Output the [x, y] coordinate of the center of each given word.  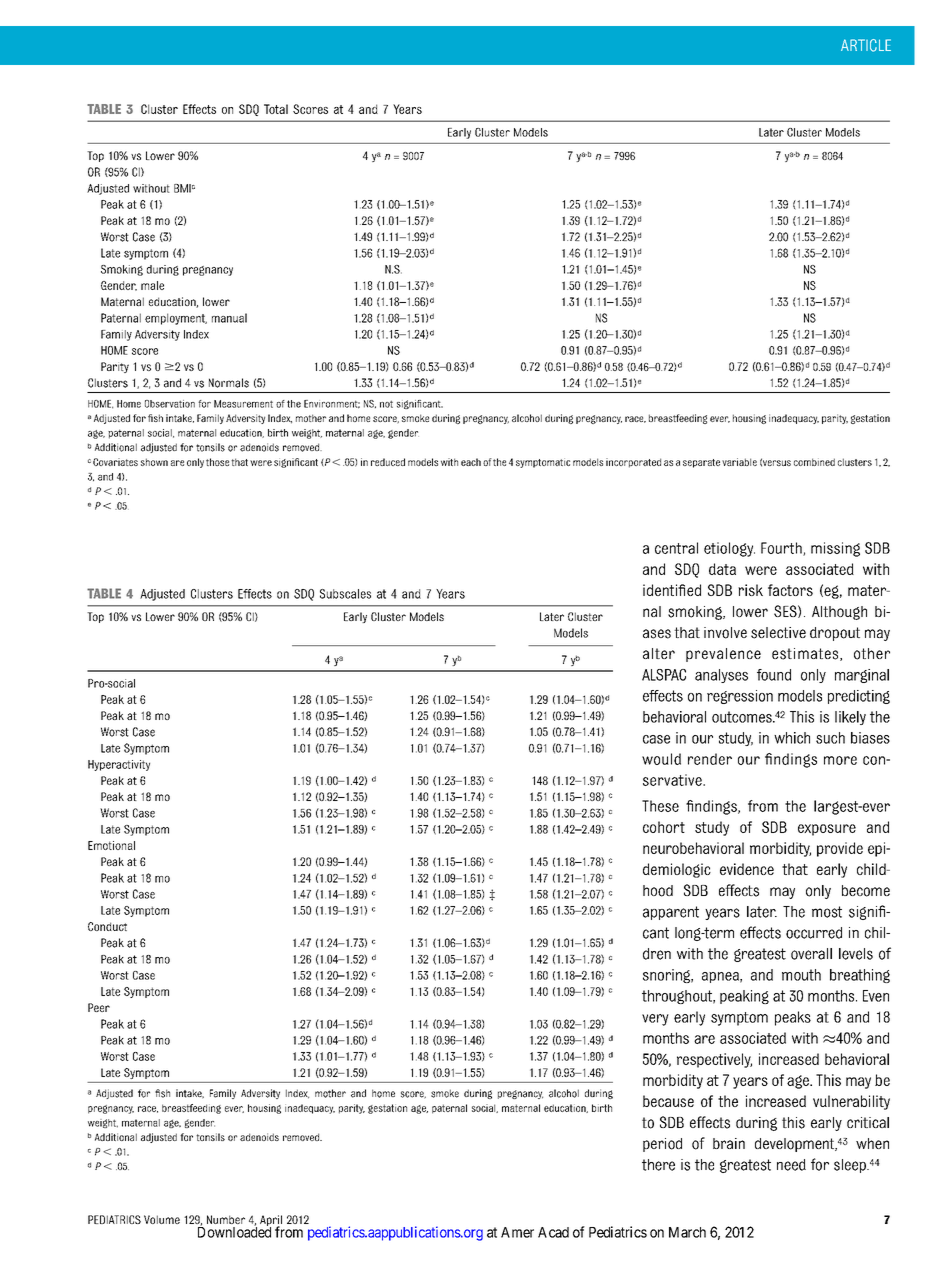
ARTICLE [866, 45]
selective [778, 633]
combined [814, 462]
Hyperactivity [119, 765]
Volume [162, 1219]
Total [276, 109]
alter [659, 653]
